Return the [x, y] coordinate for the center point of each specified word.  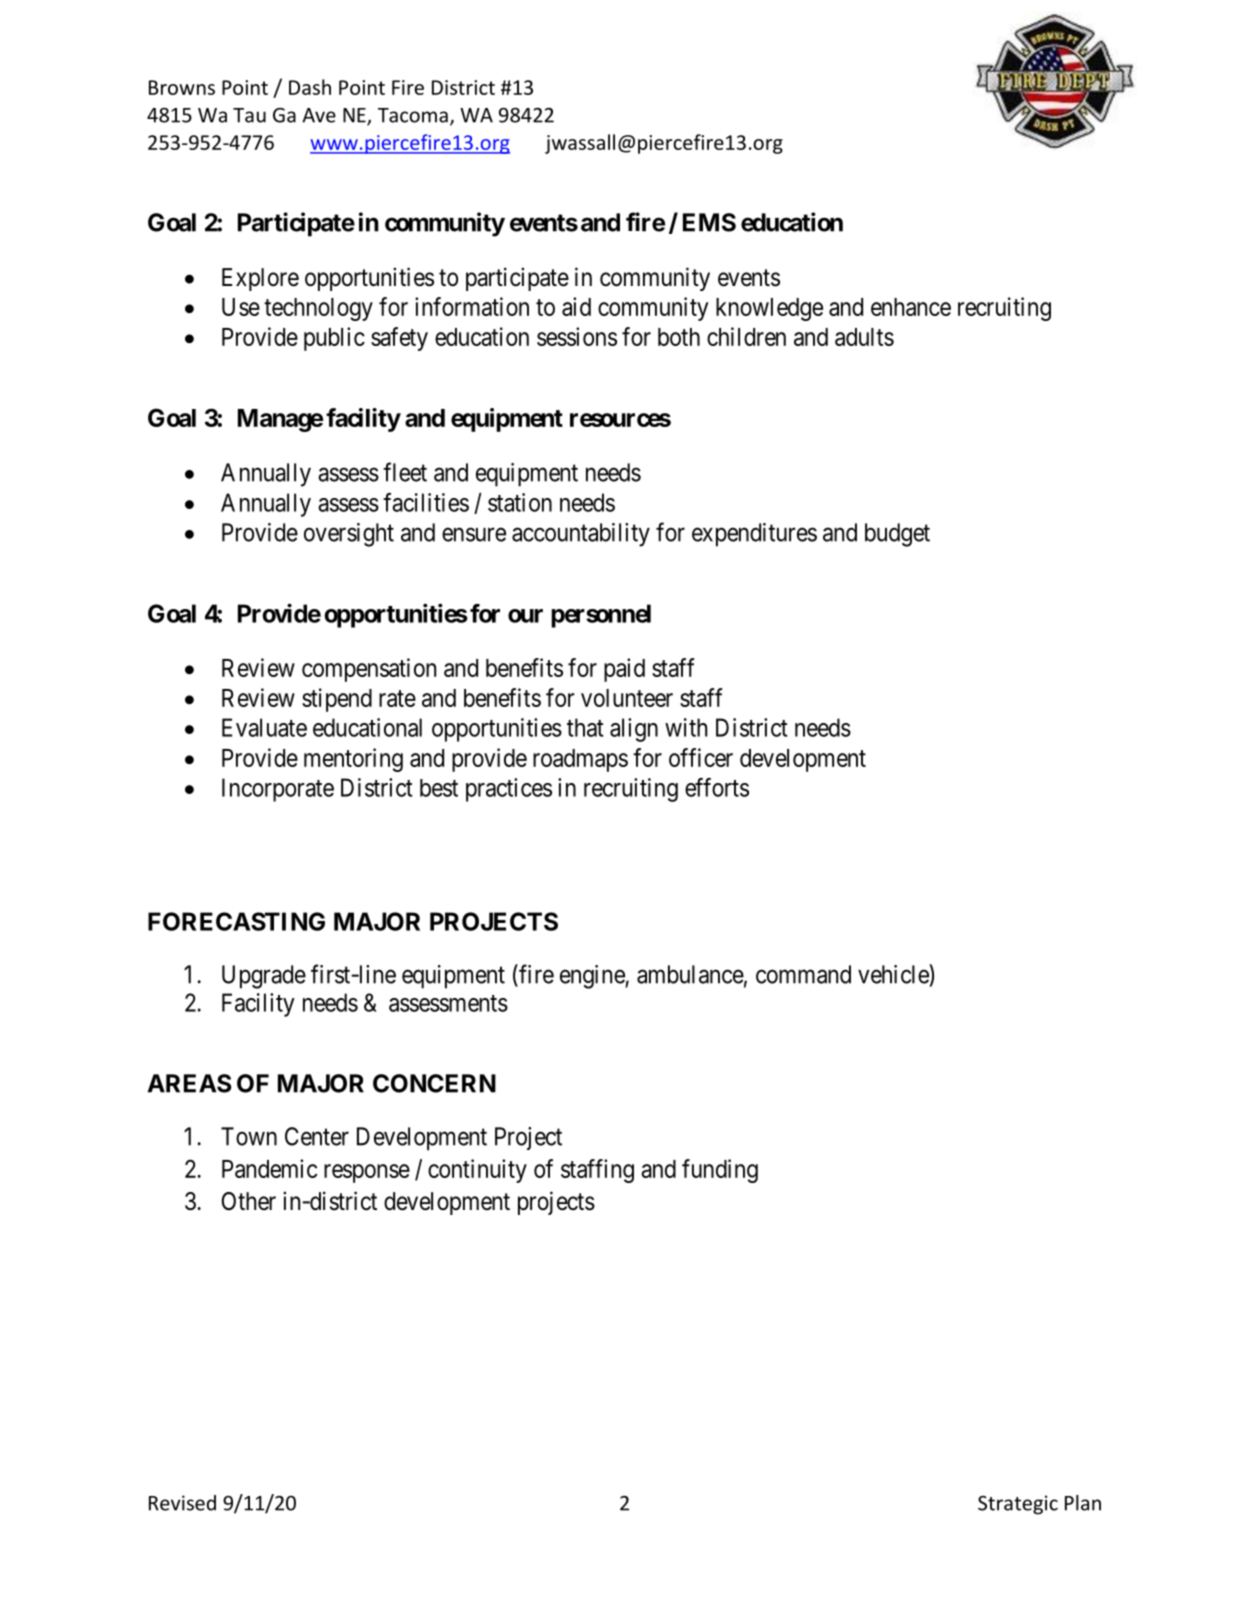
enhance [911, 307]
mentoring [353, 760]
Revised [182, 1503]
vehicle [894, 974]
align [634, 730]
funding [720, 1171]
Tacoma [413, 115]
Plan [1083, 1503]
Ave [319, 115]
